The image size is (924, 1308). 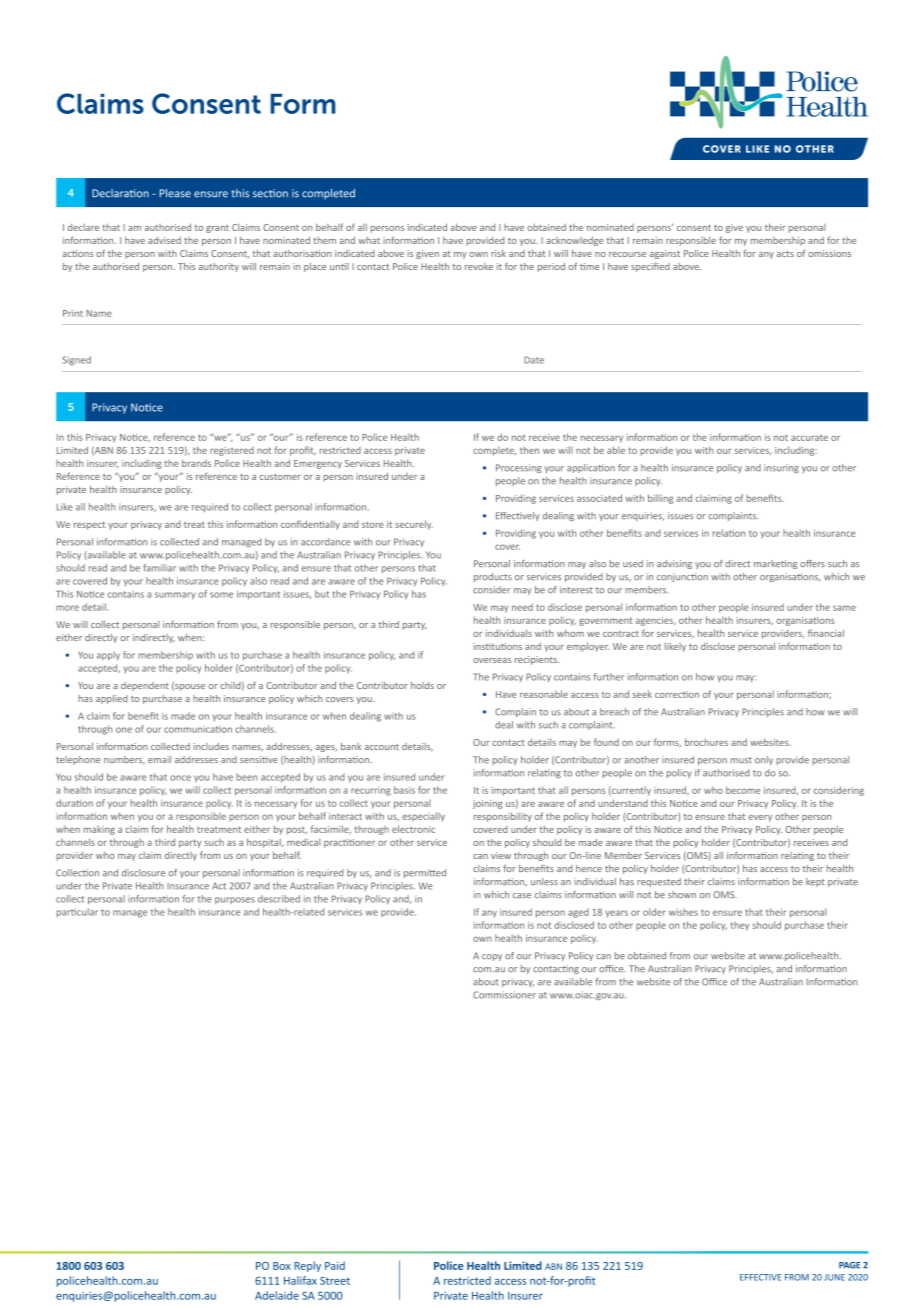 I want to click on advised, so click(x=164, y=240).
